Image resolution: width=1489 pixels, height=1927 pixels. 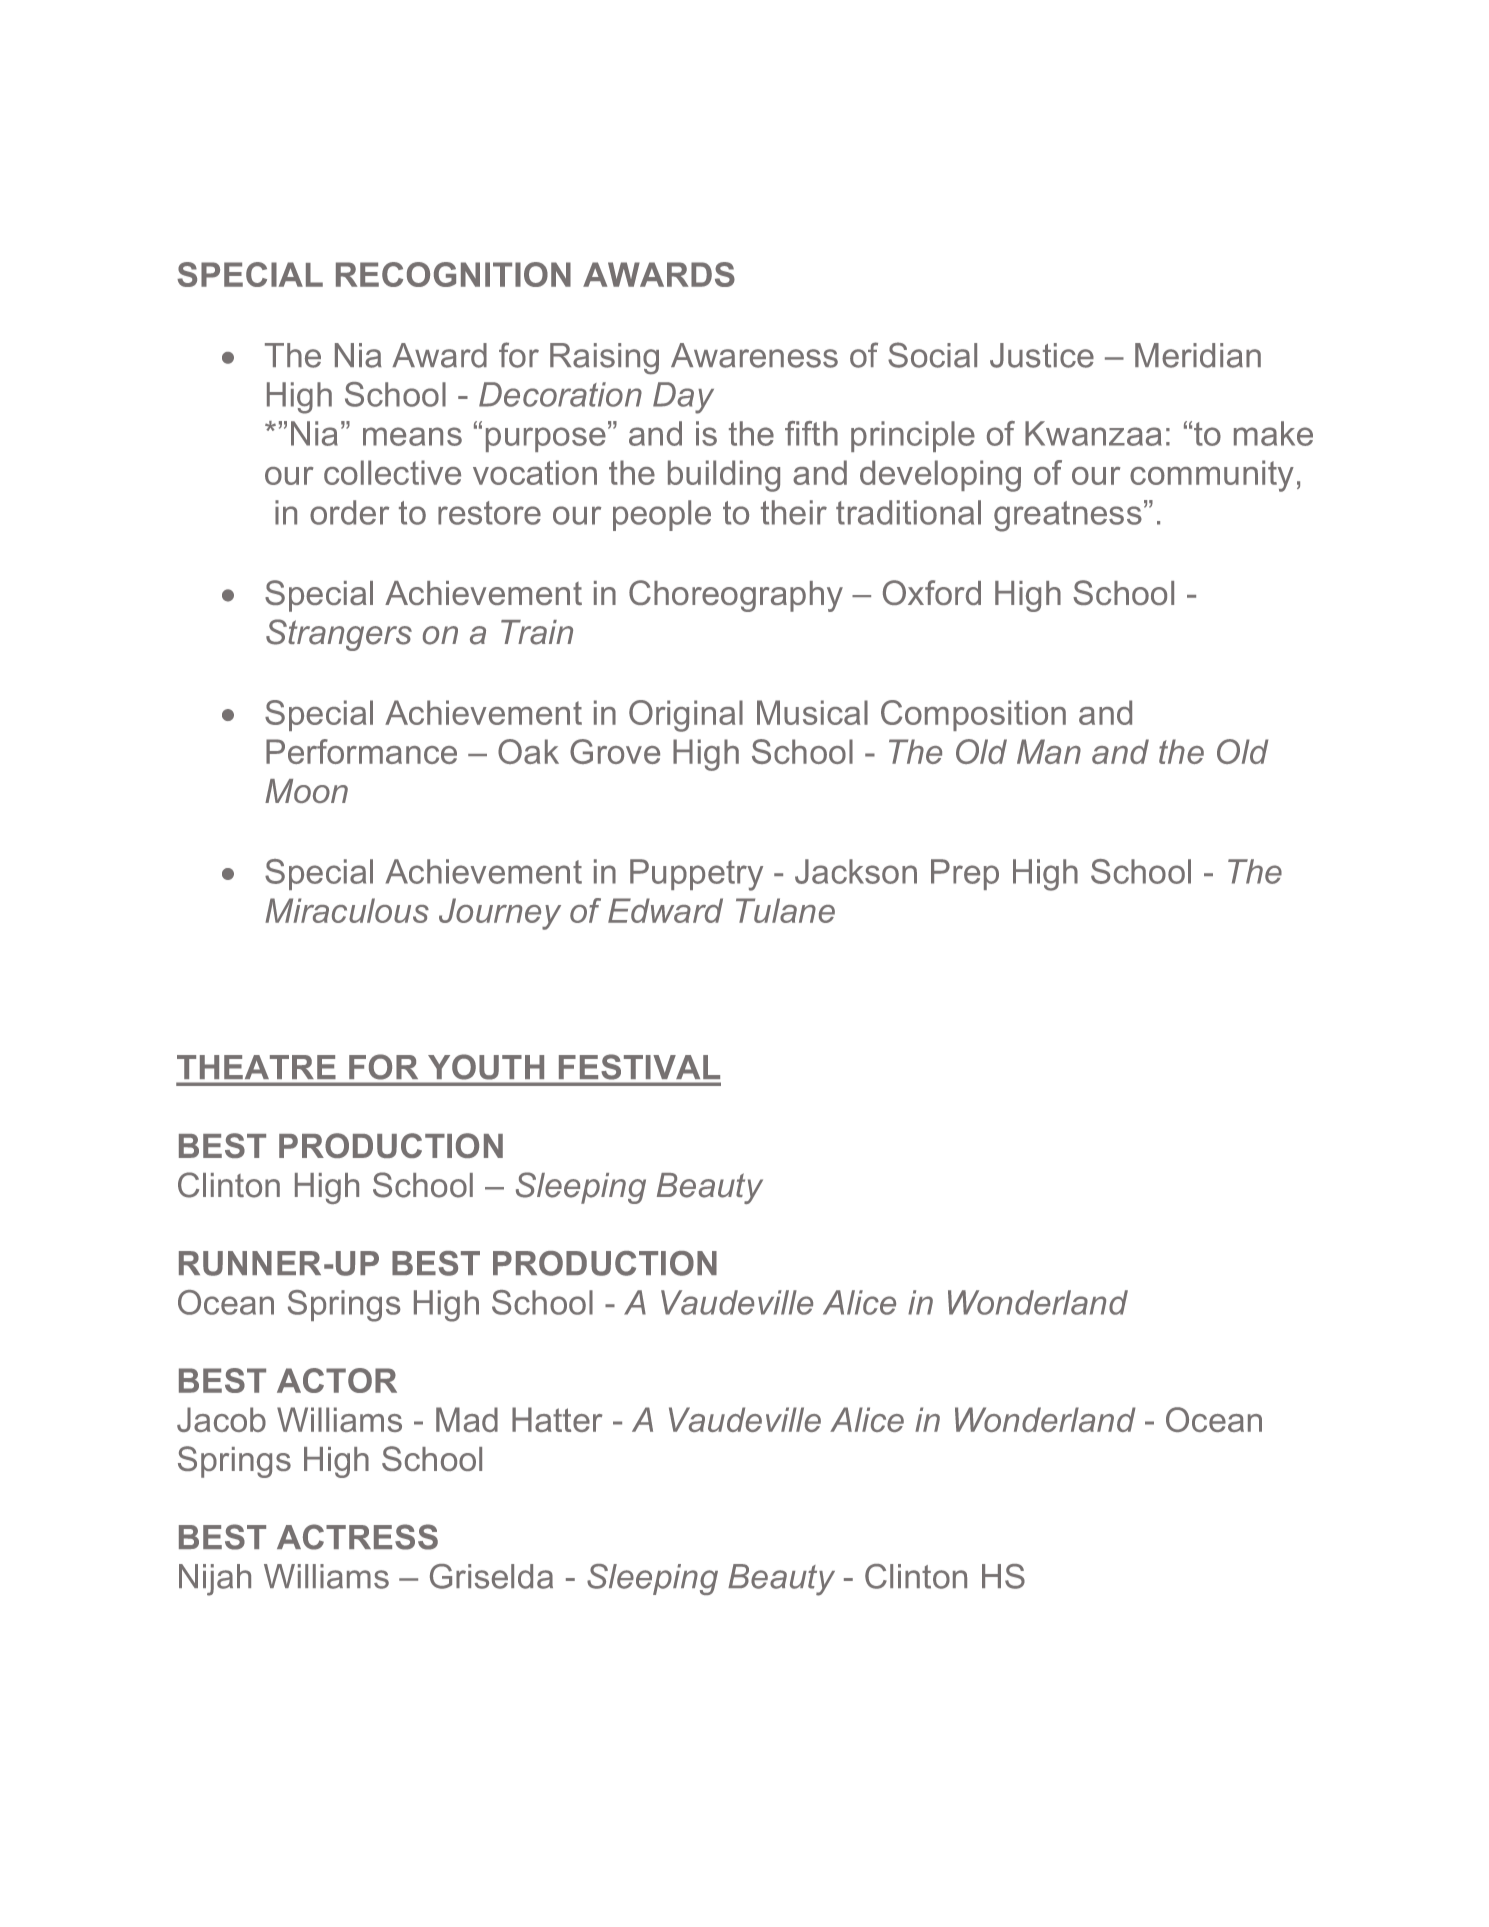 What do you see at coordinates (965, 874) in the screenshot?
I see `Prep` at bounding box center [965, 874].
